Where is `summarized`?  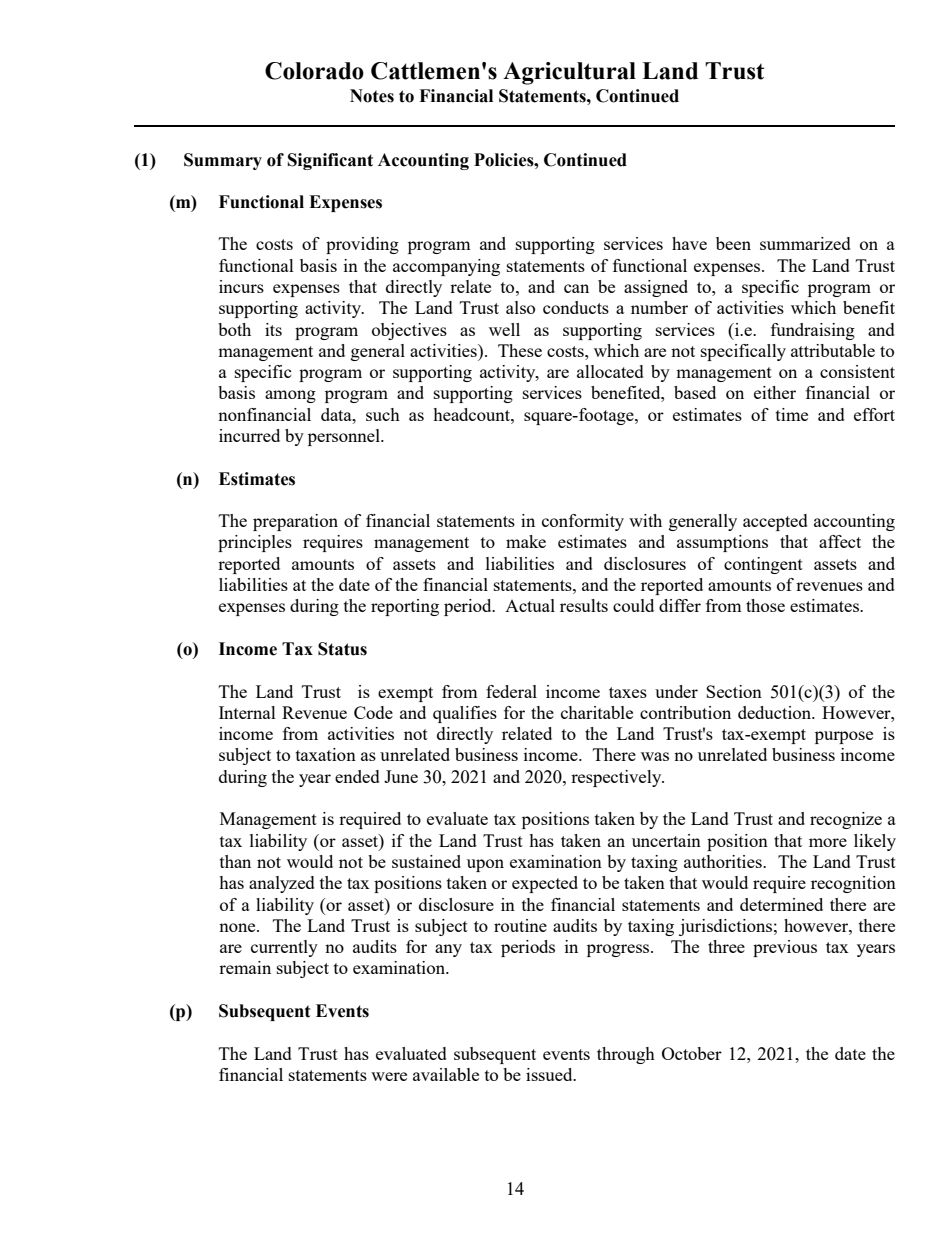
summarized is located at coordinates (805, 243).
